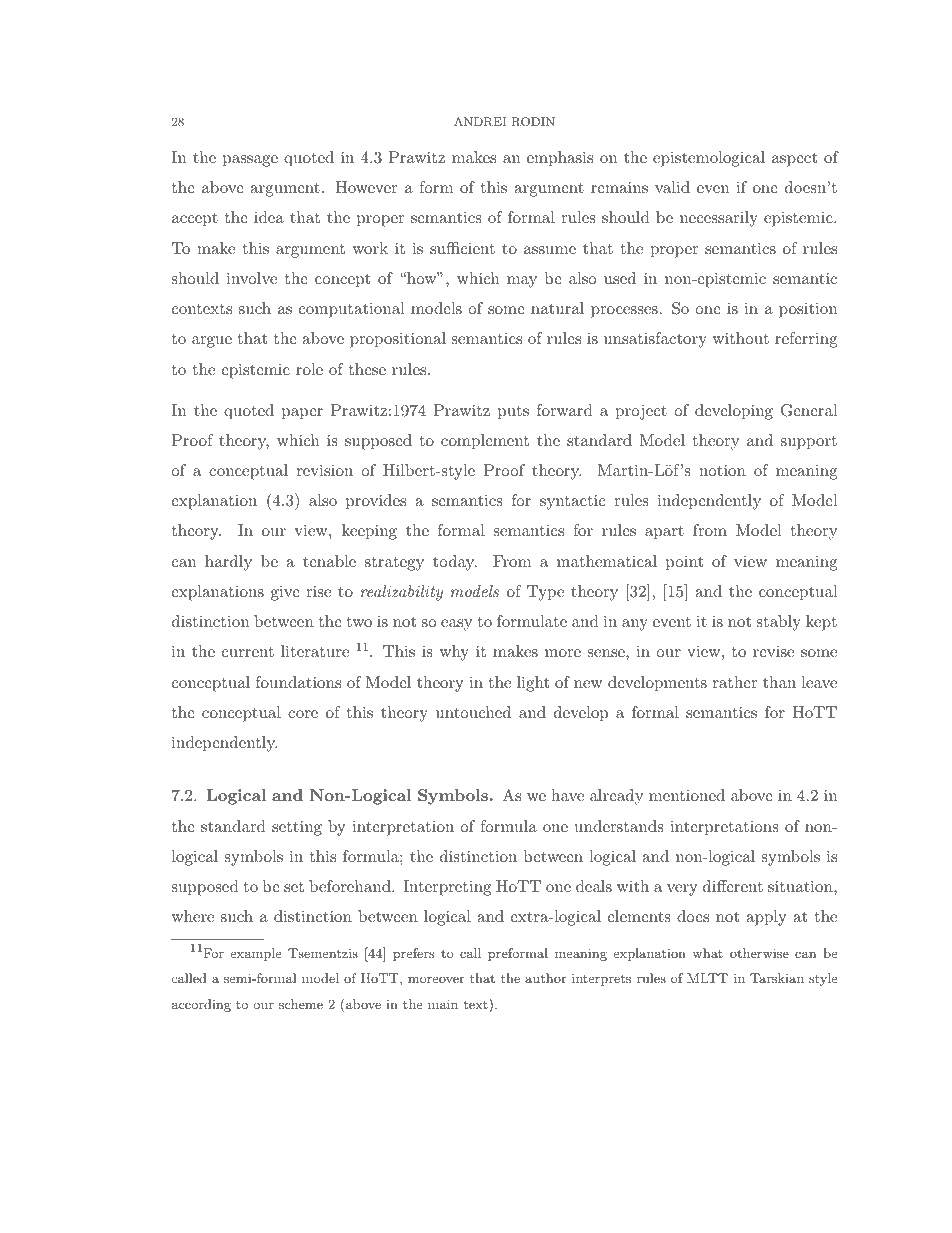 This page has height=1233, width=952. Describe the element at coordinates (545, 978) in the page. I see `author` at that location.
